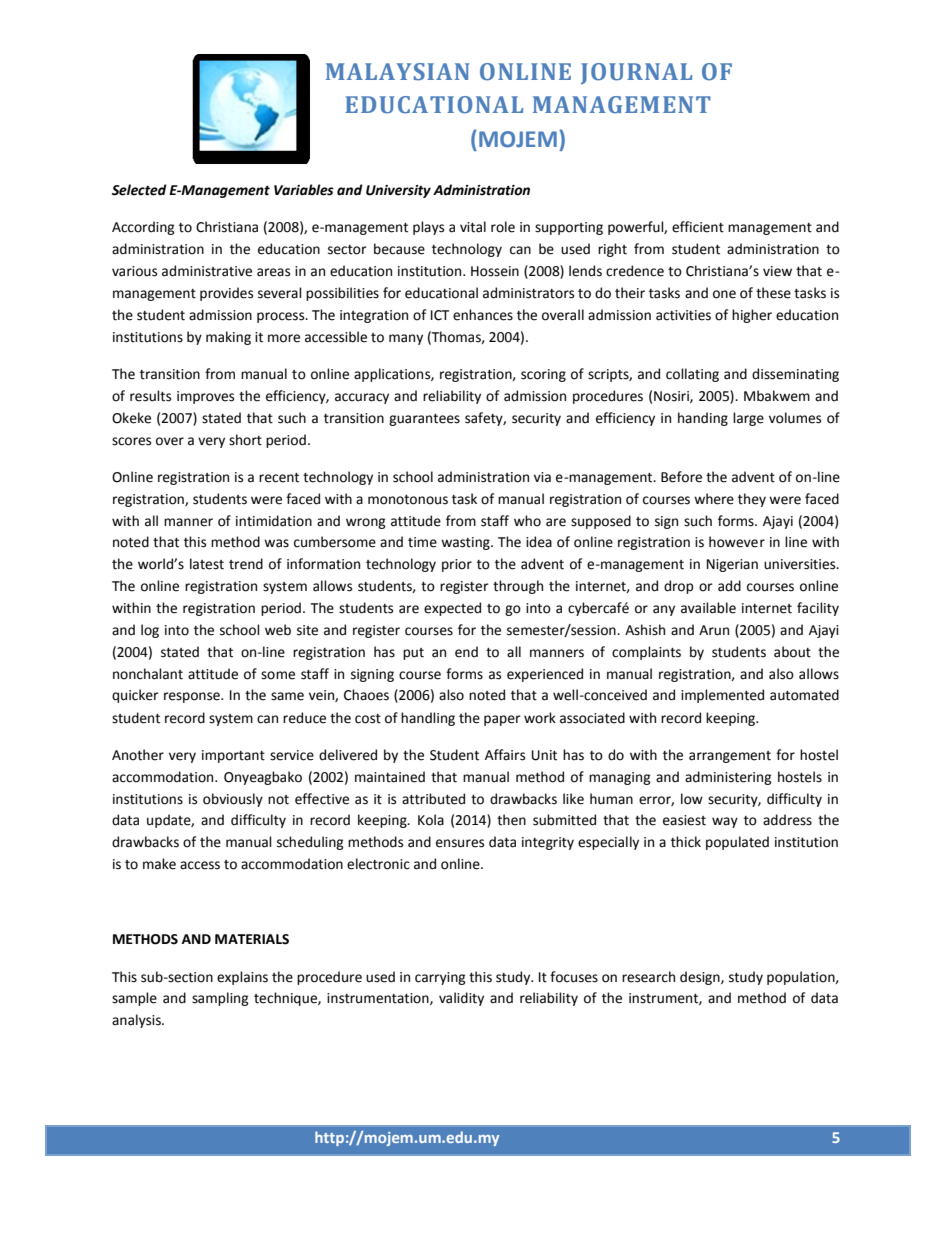 This image has width=952, height=1233. What do you see at coordinates (636, 74) in the image?
I see `JOURNAL` at bounding box center [636, 74].
